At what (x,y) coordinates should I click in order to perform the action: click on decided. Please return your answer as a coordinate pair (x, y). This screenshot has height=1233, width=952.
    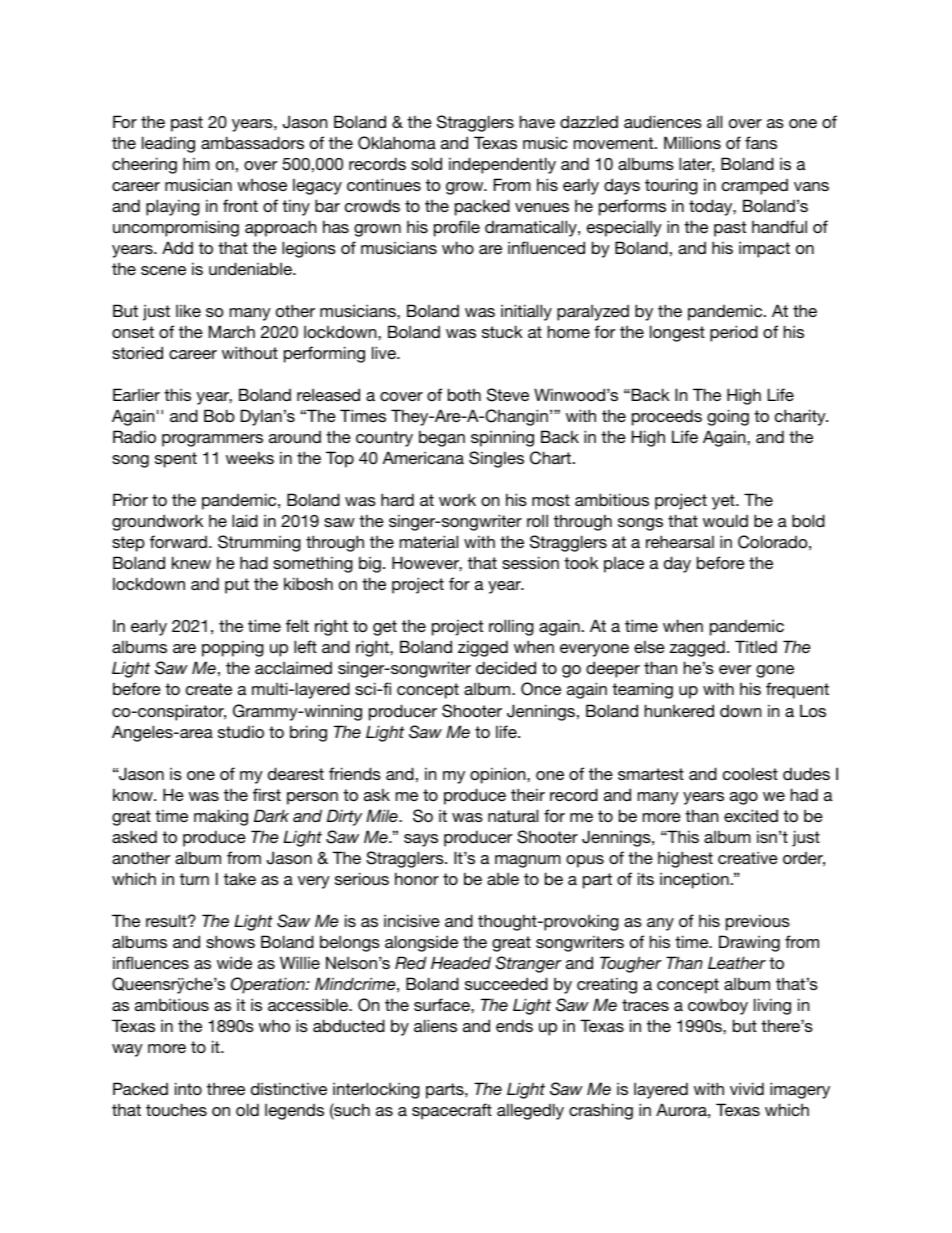
    Looking at the image, I should click on (506, 667).
